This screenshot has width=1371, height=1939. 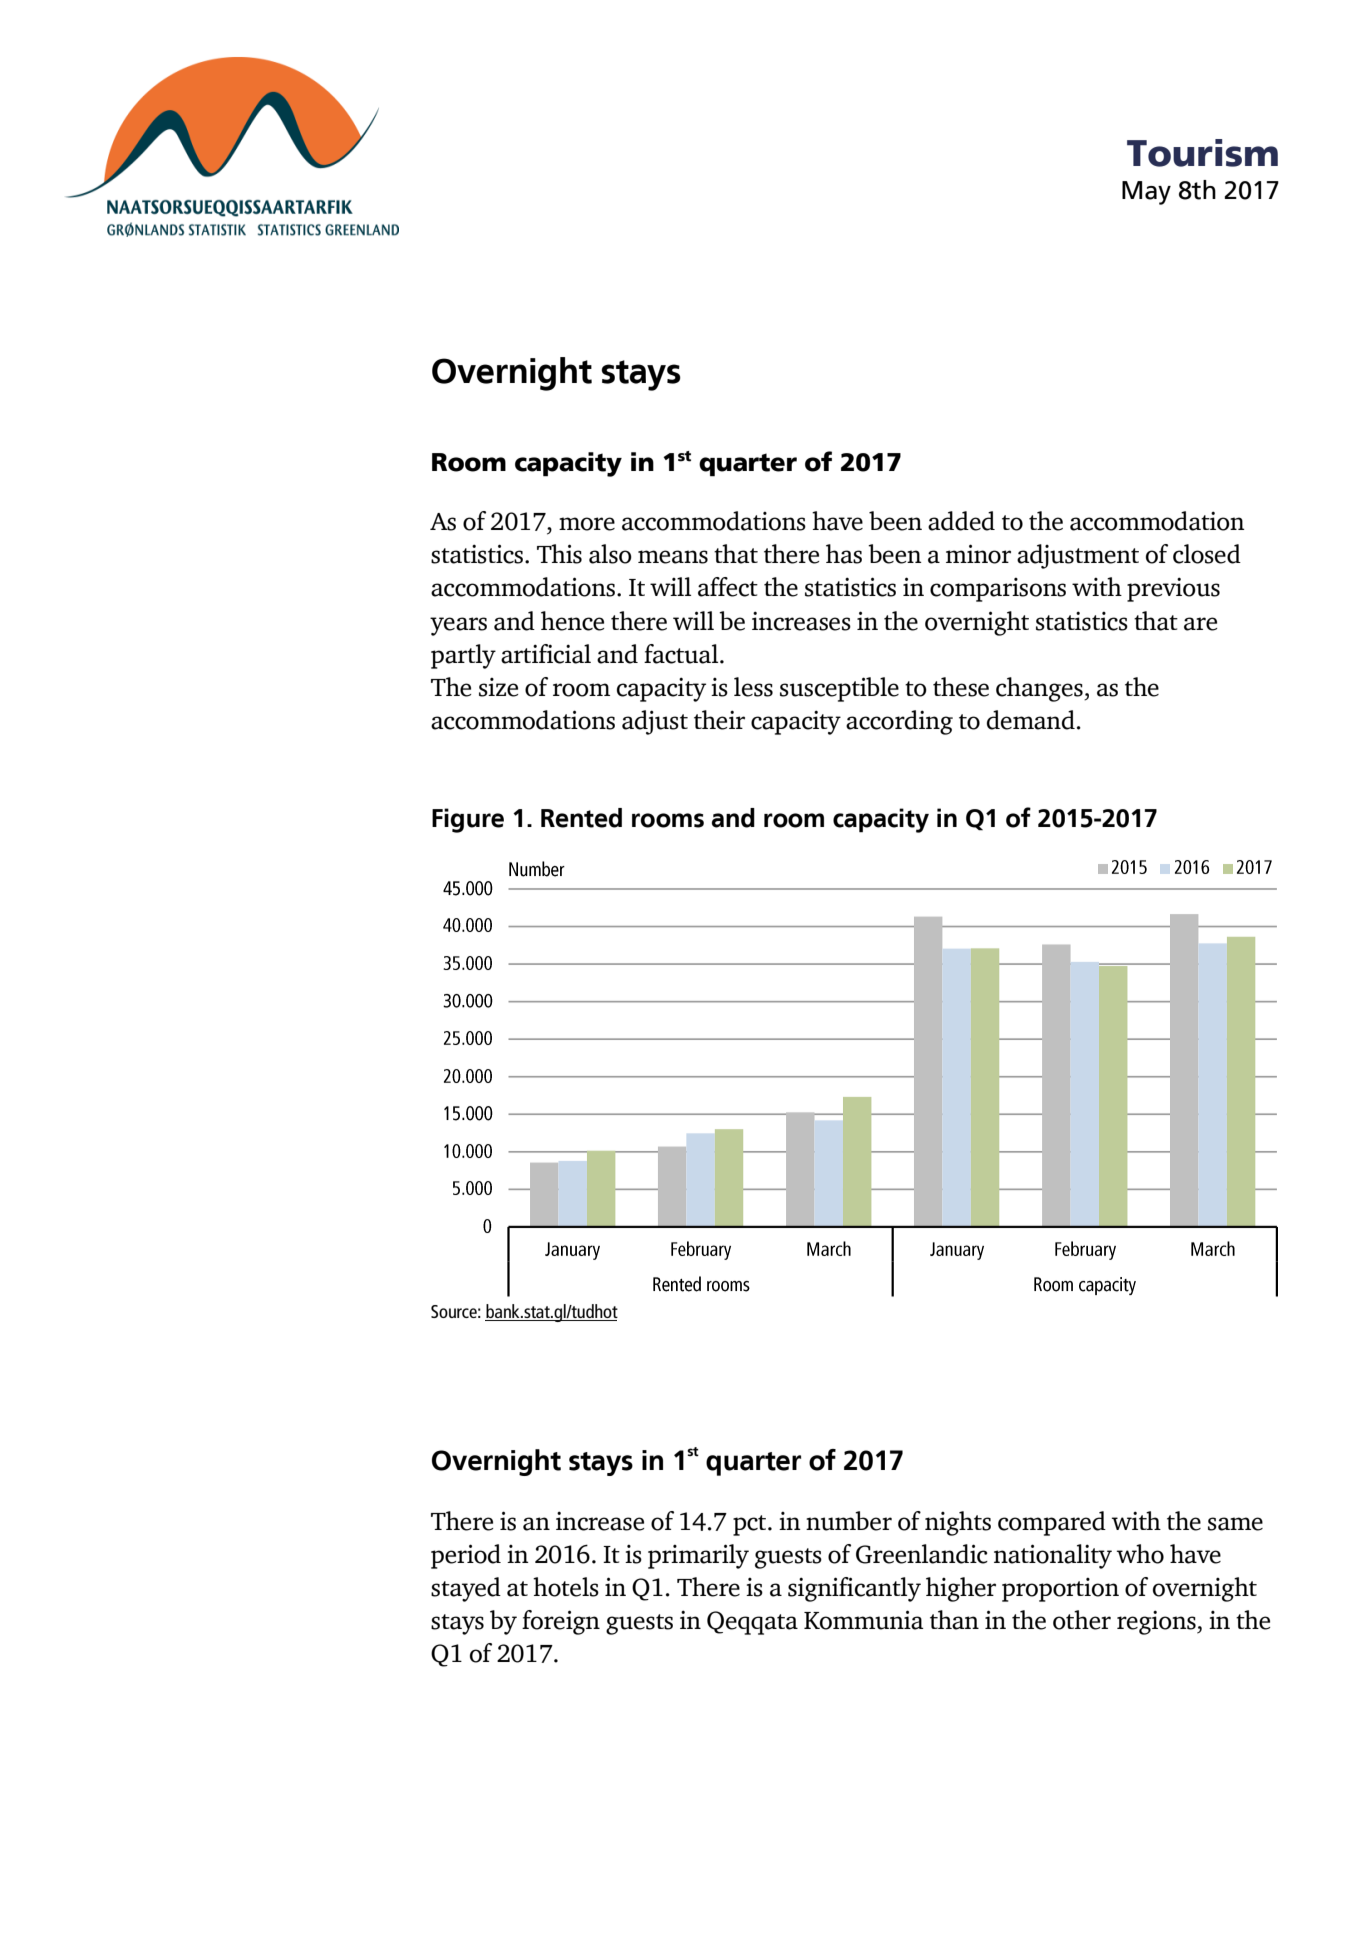 What do you see at coordinates (1146, 193) in the screenshot?
I see `May` at bounding box center [1146, 193].
